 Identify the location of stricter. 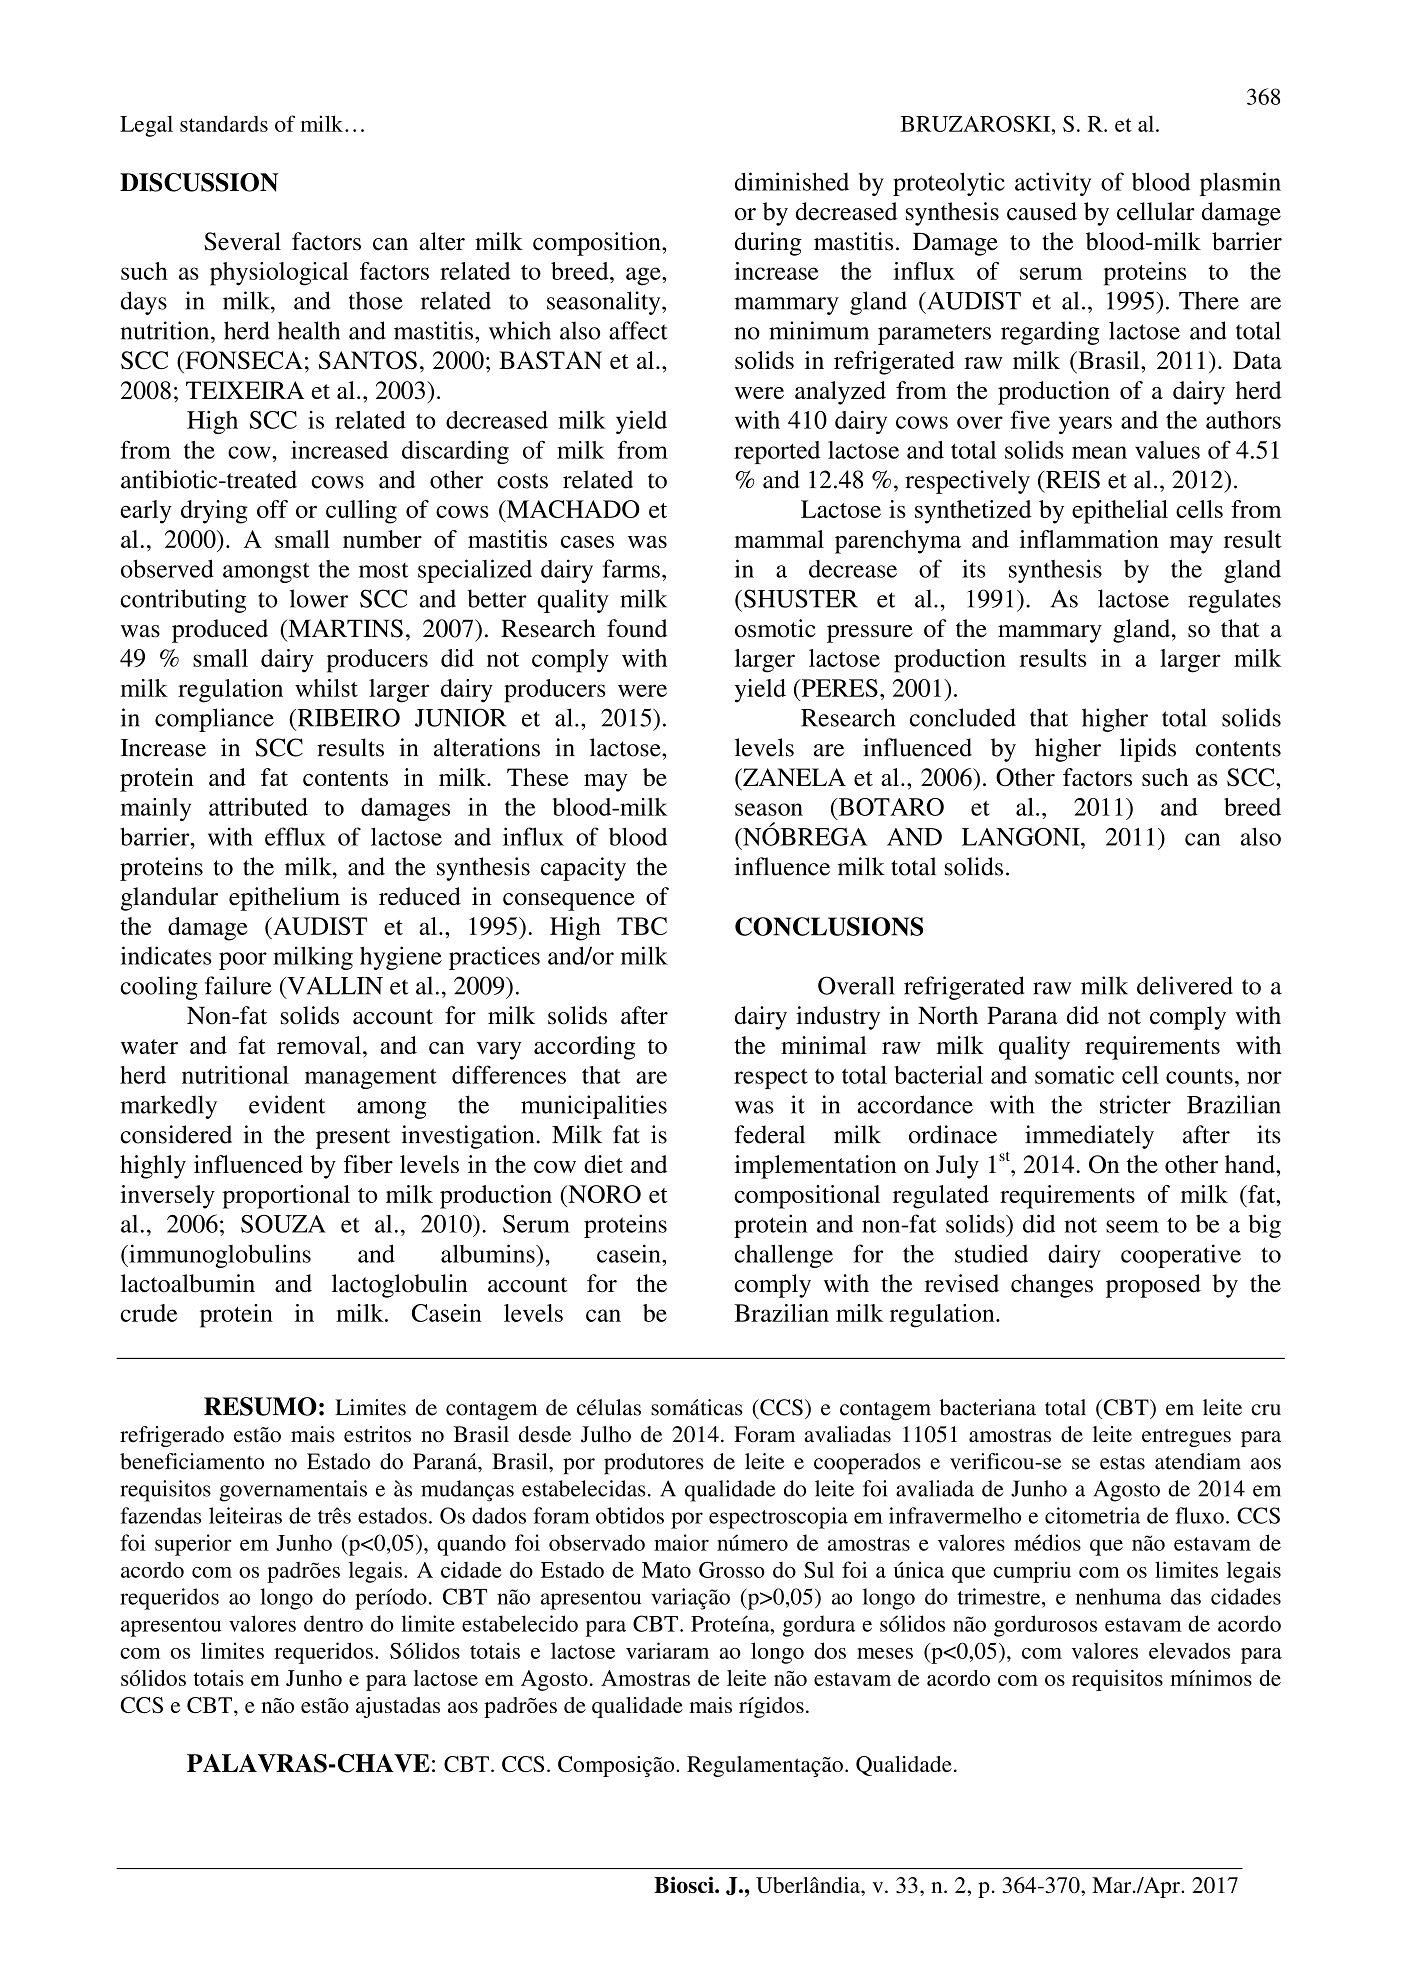
(1135, 1104).
